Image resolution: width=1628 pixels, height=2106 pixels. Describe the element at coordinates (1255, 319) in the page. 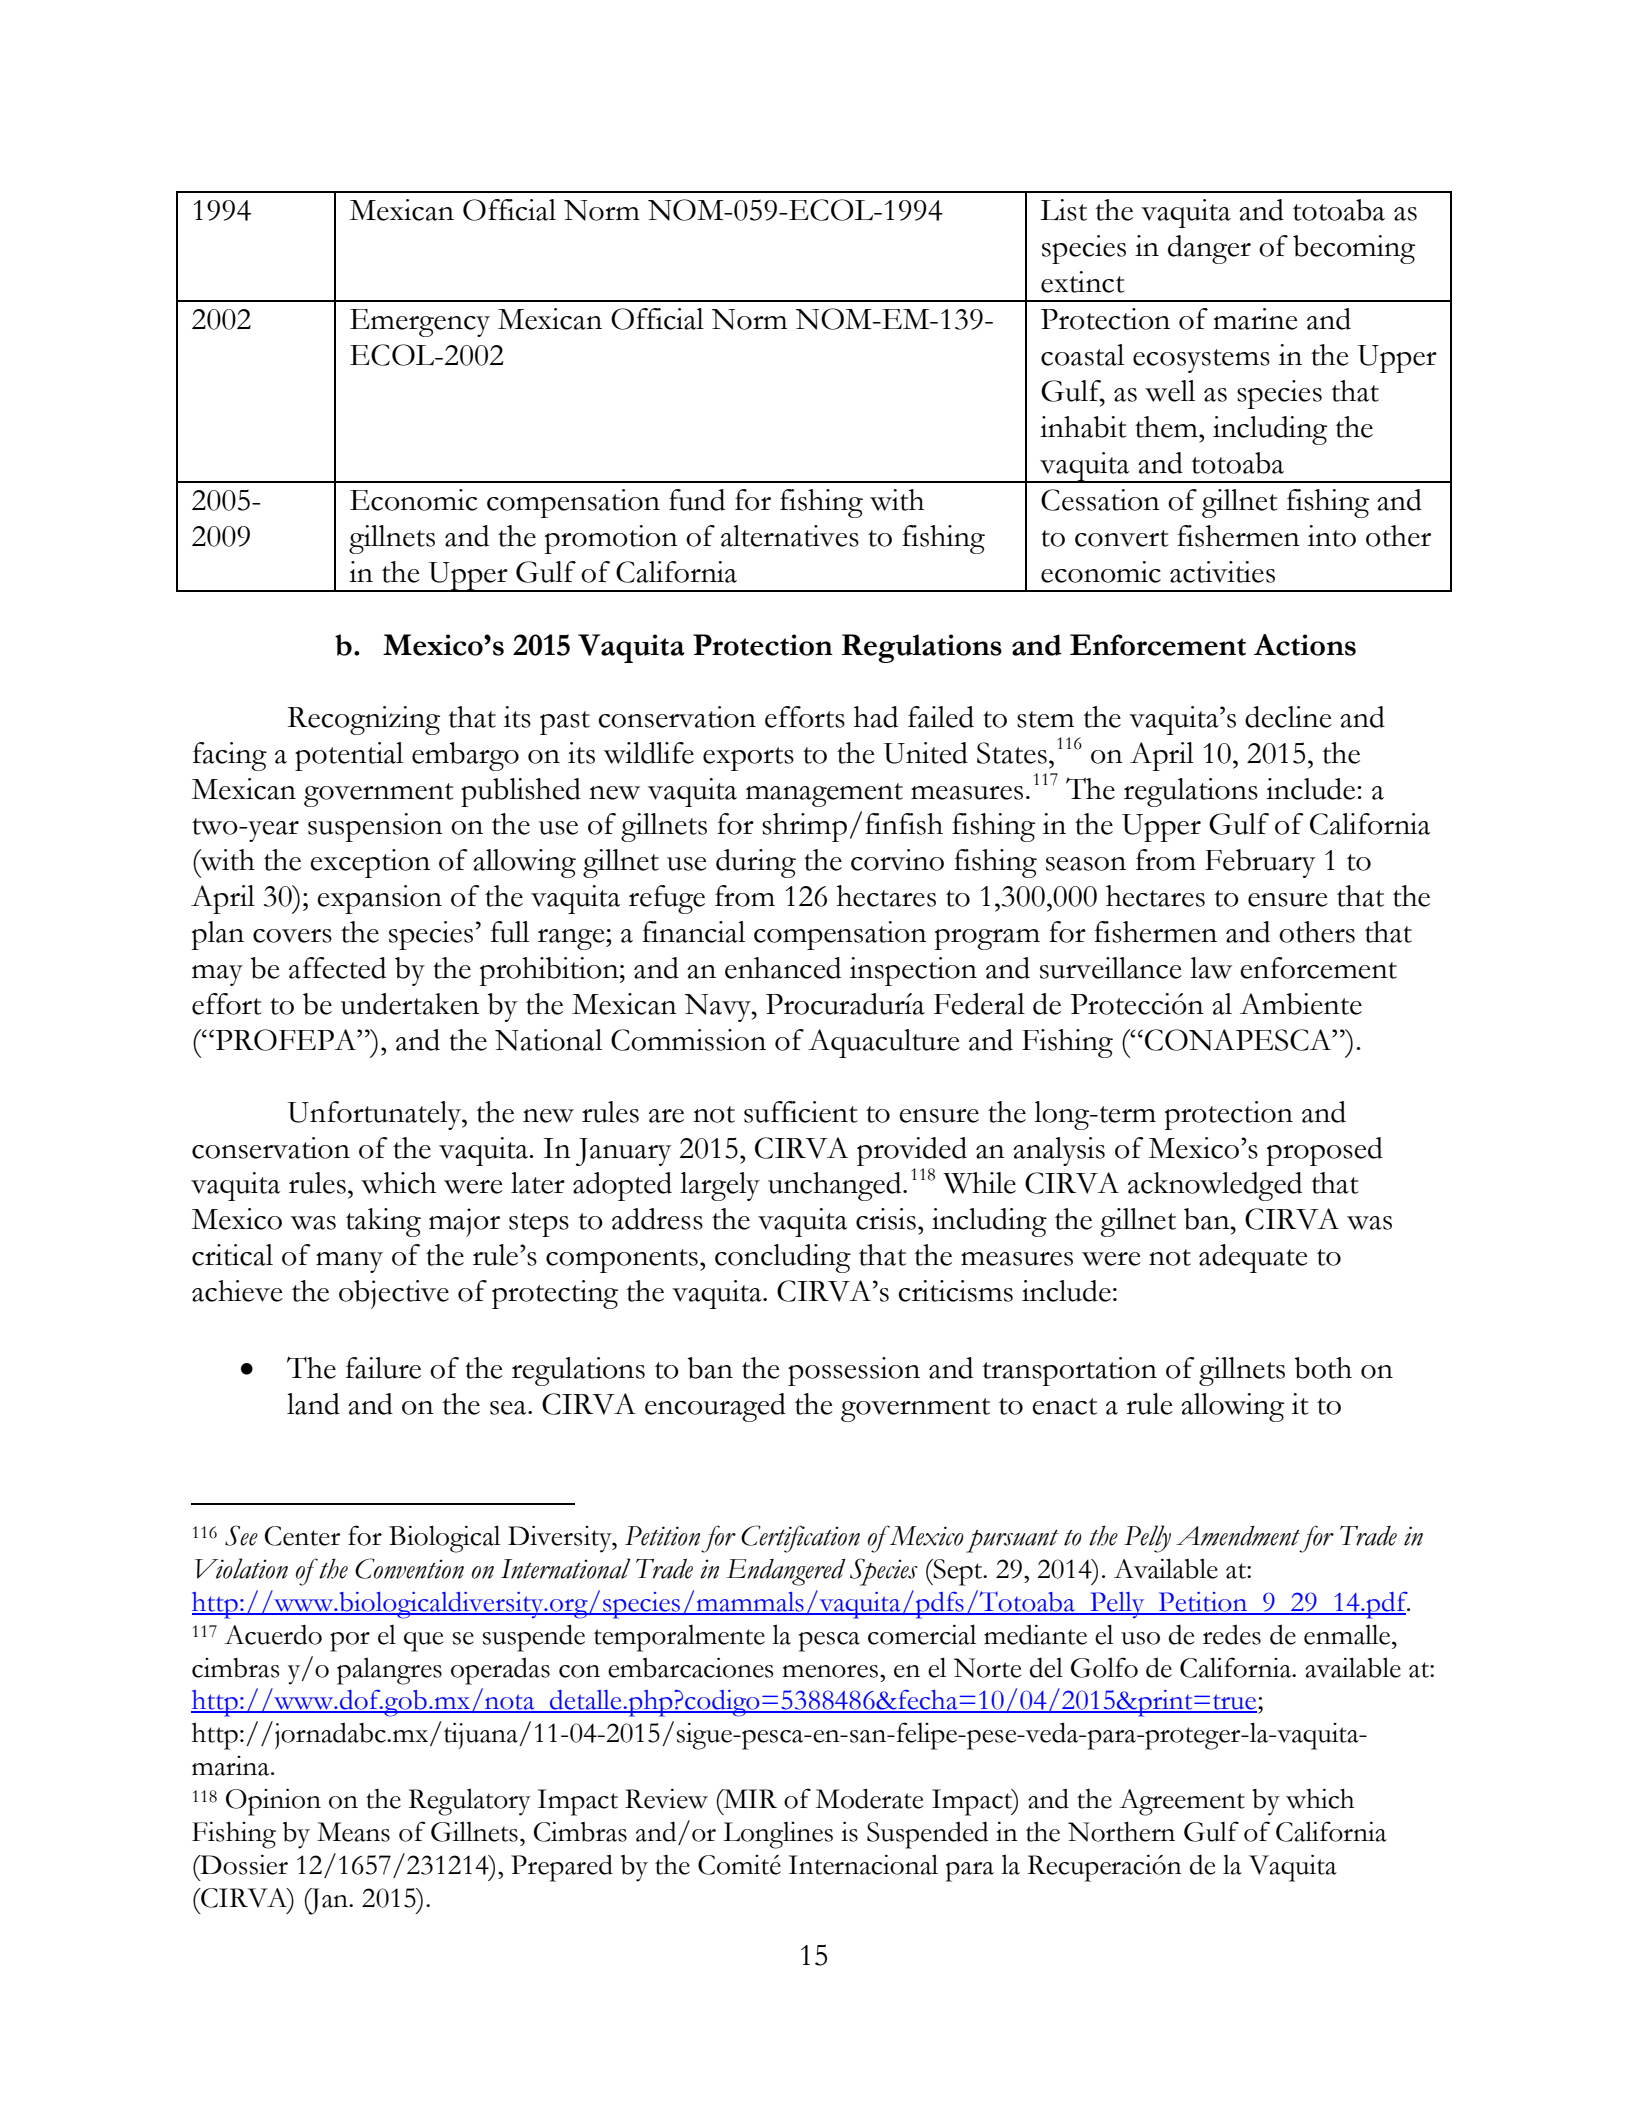

I see `marine` at that location.
